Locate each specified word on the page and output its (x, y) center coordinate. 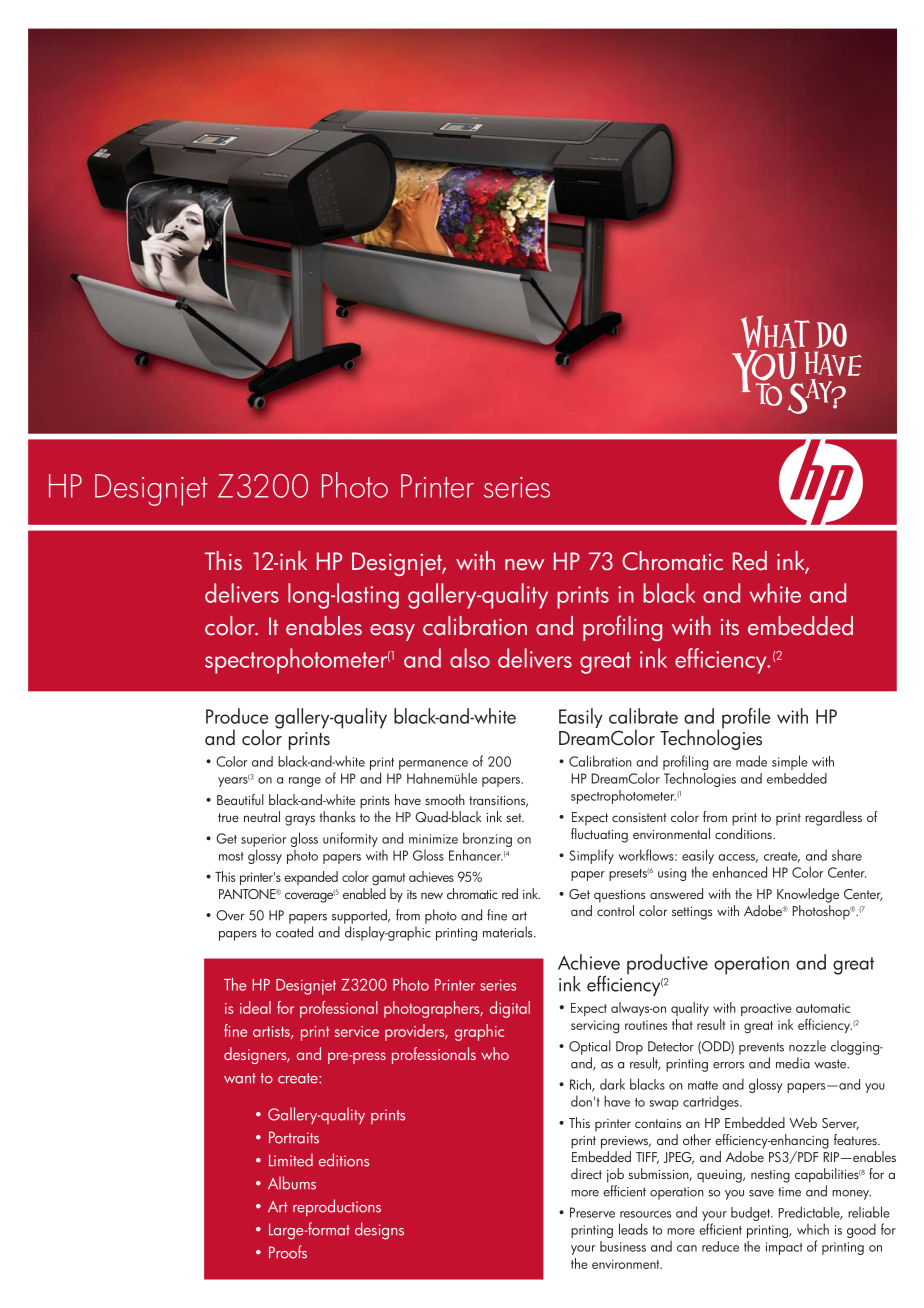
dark (612, 1084)
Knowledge (808, 895)
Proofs (288, 1252)
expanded (311, 878)
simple (790, 762)
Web (803, 1122)
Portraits (294, 1137)
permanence (433, 765)
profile (746, 718)
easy (392, 632)
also (470, 658)
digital (510, 1009)
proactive (766, 1009)
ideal (255, 1007)
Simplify (592, 856)
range (305, 782)
